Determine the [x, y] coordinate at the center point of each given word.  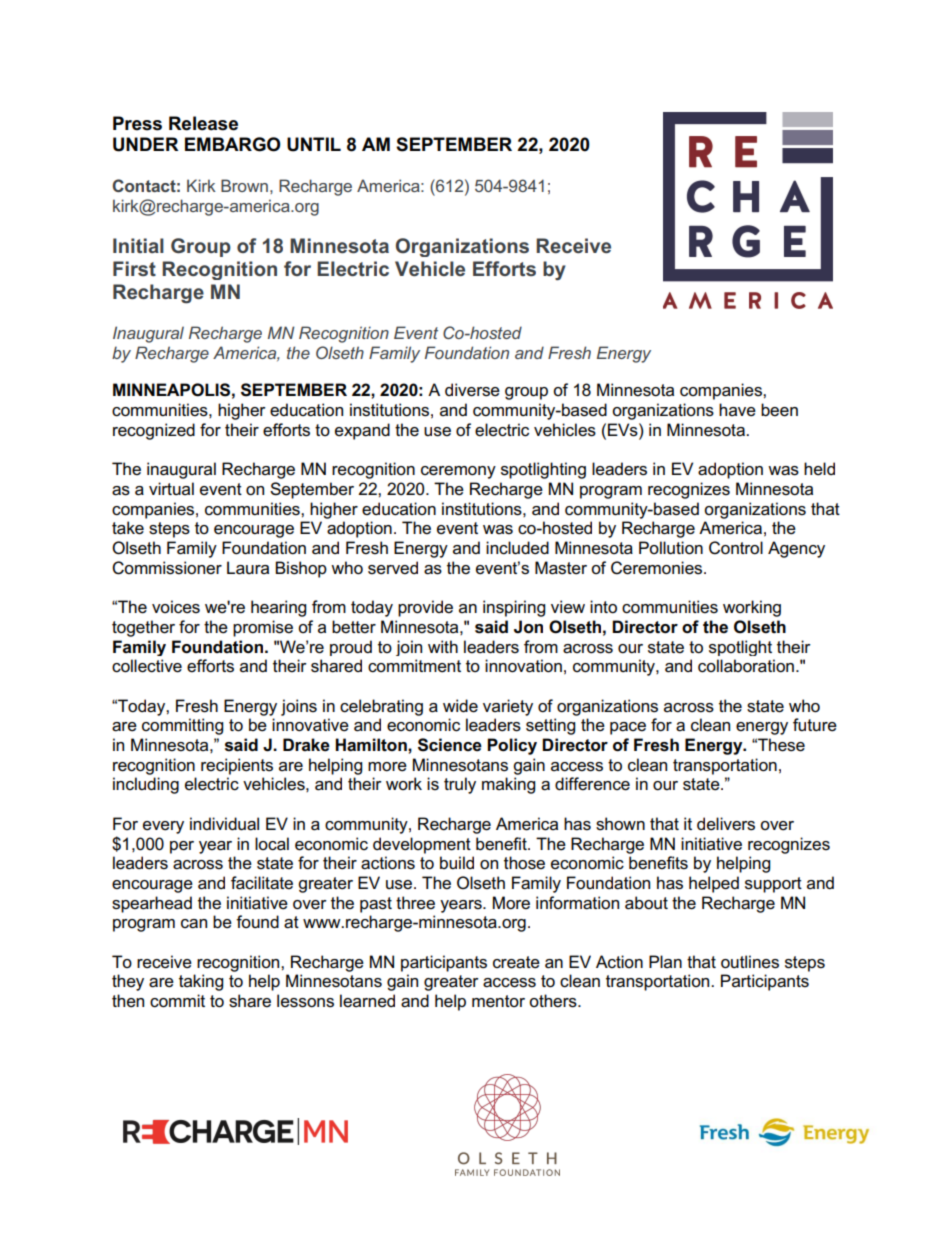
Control [736, 548]
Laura [248, 568]
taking [201, 982]
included [517, 548]
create [516, 962]
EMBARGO [233, 144]
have [737, 410]
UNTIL [314, 144]
